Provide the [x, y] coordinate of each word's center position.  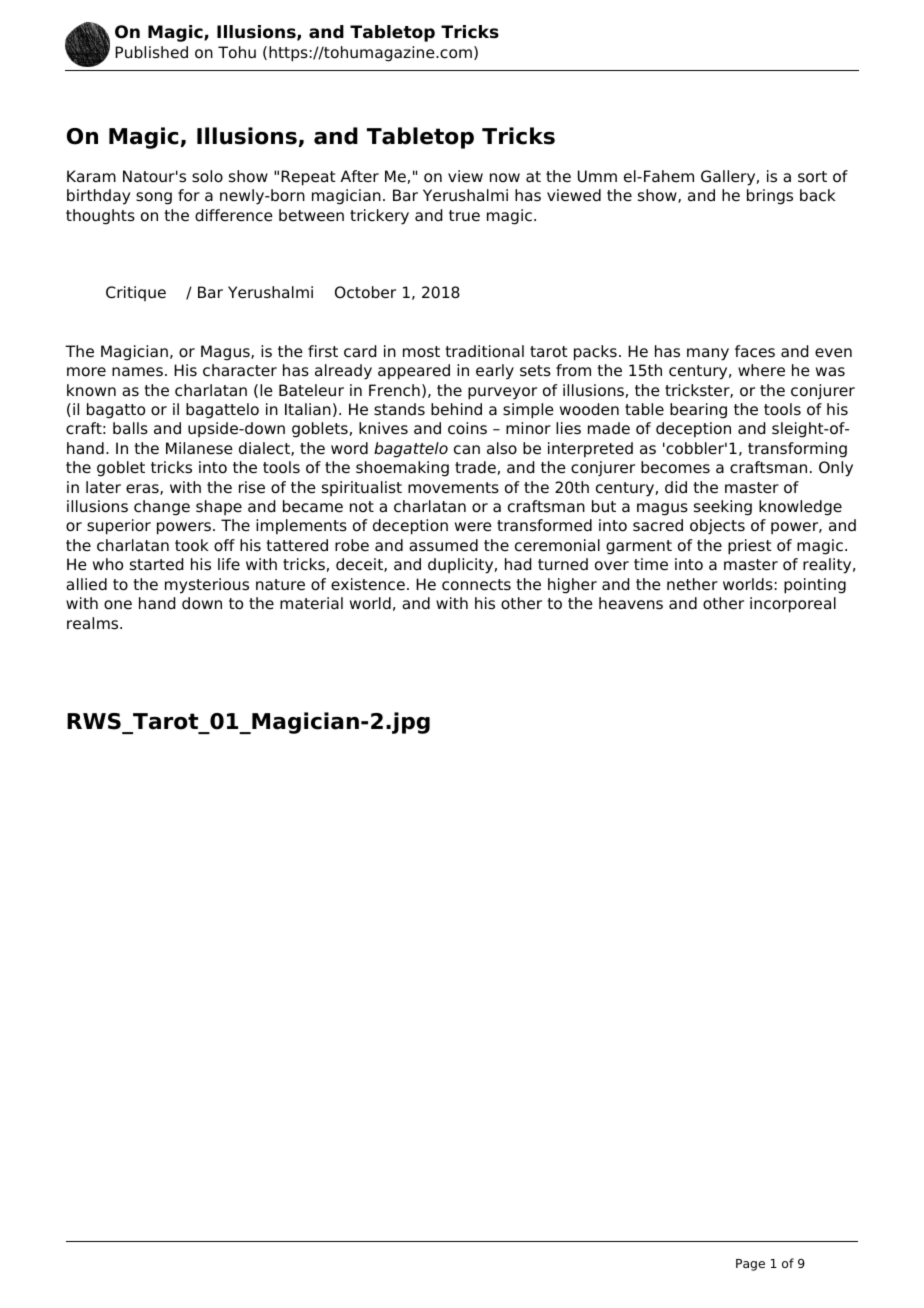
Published [151, 52]
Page [750, 1265]
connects [476, 585]
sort [812, 176]
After [360, 176]
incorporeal [793, 605]
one [118, 605]
